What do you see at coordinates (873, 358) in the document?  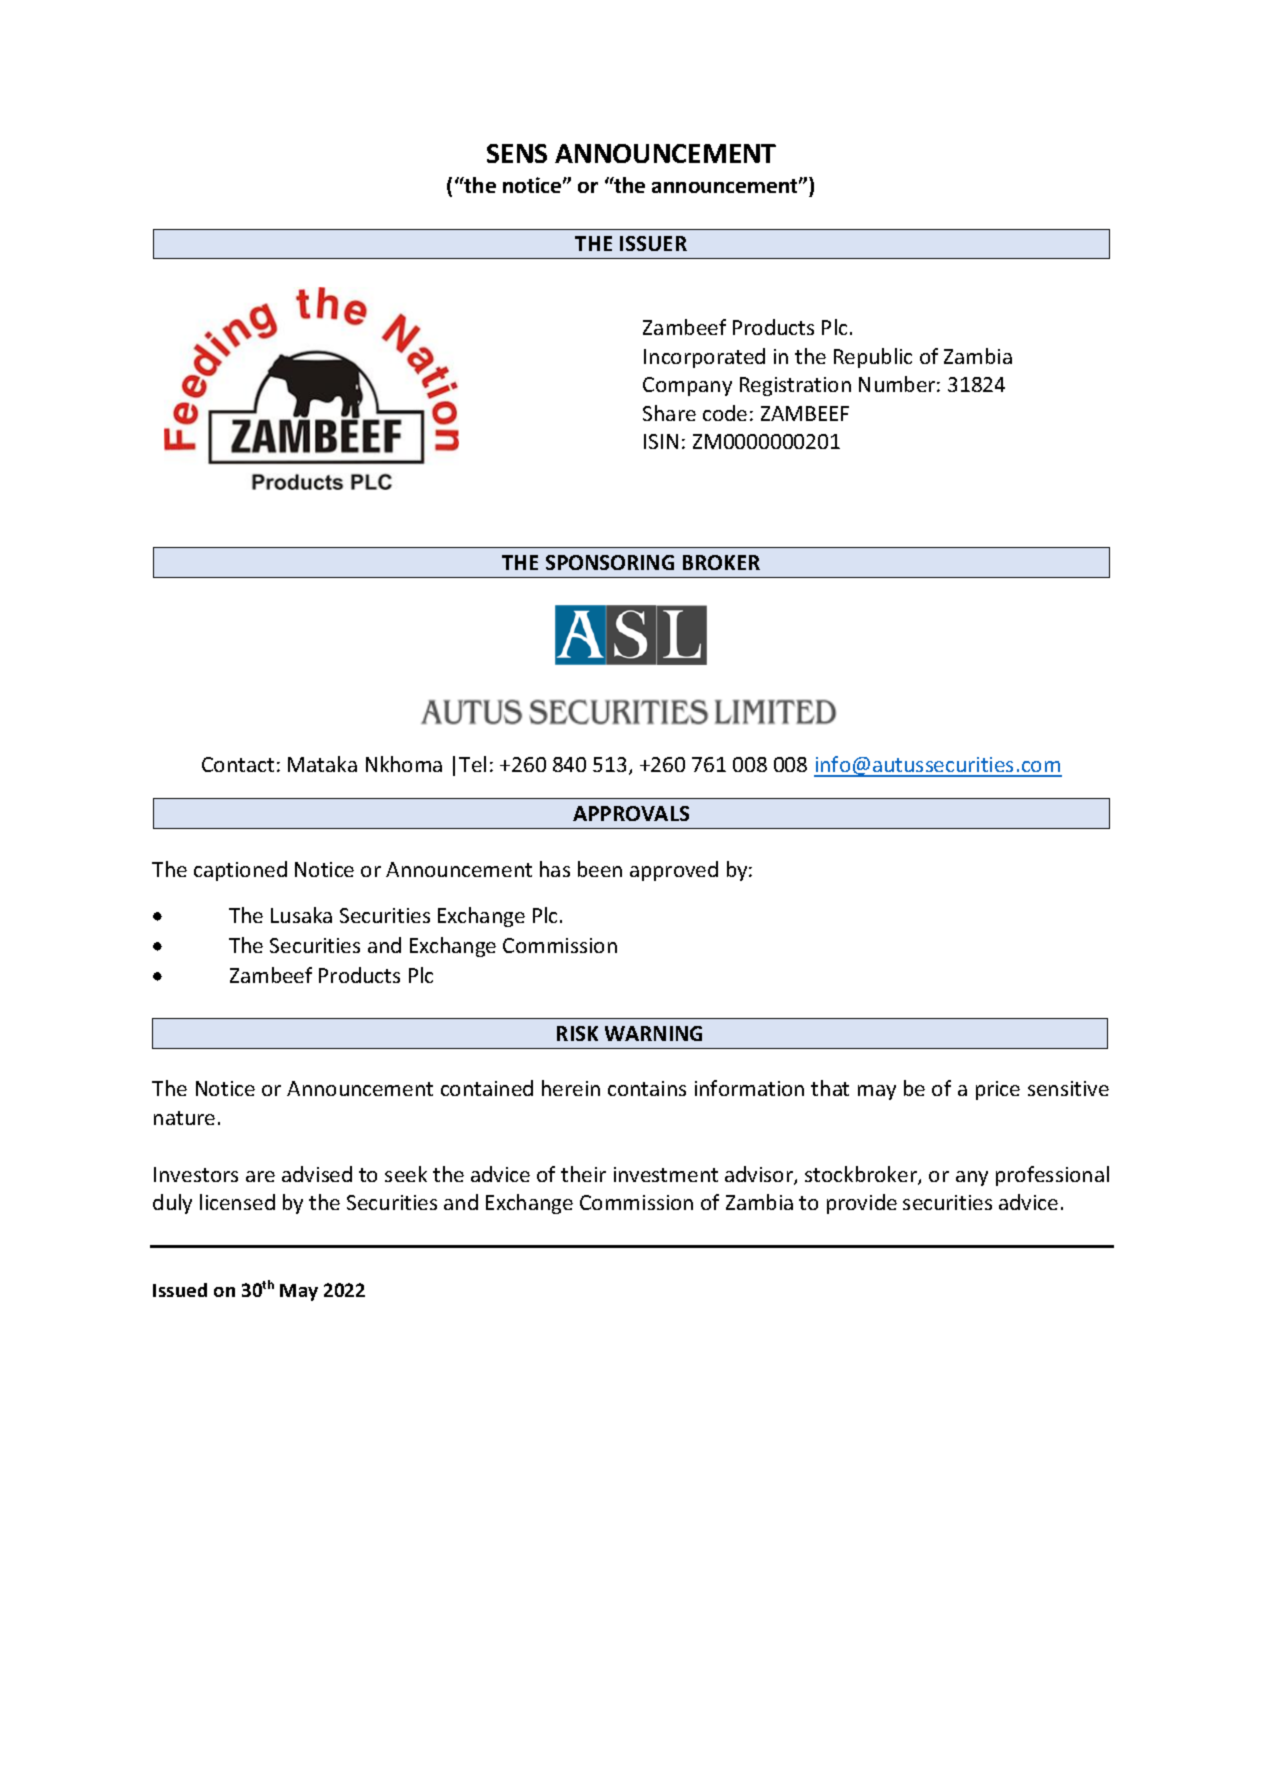 I see `Republic` at bounding box center [873, 358].
